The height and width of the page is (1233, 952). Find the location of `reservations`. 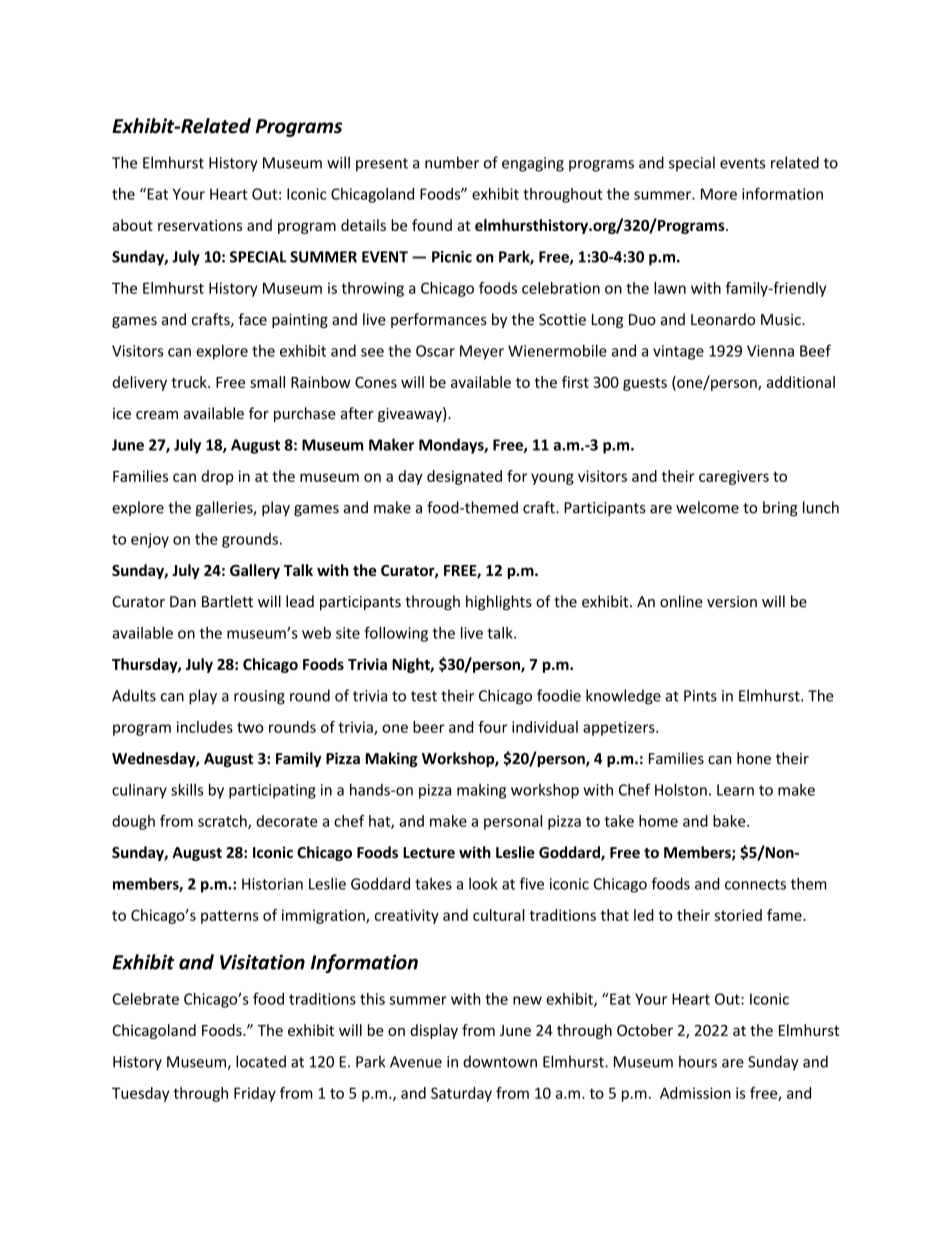

reservations is located at coordinates (200, 225).
